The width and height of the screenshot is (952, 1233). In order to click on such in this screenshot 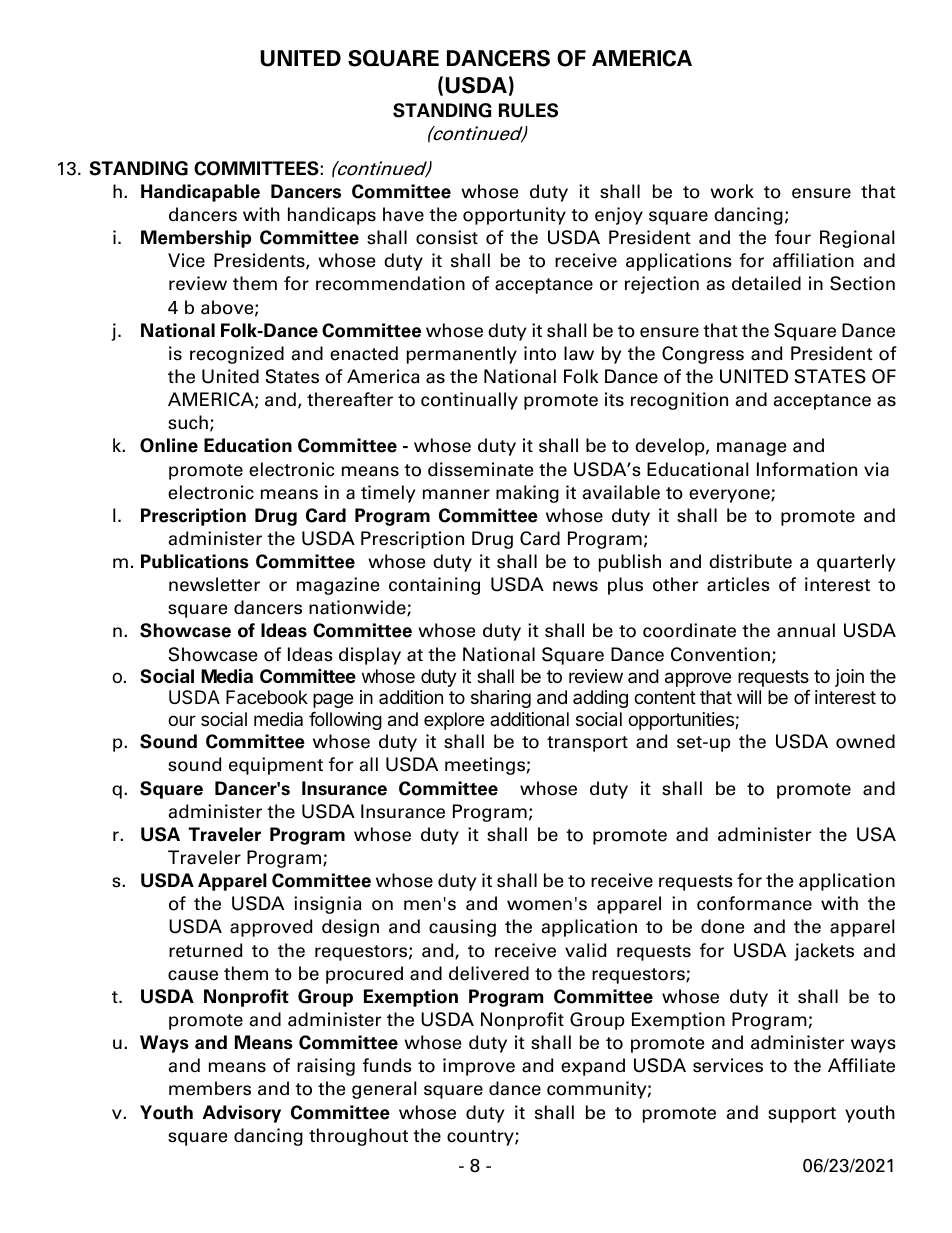, I will do `click(188, 422)`.
